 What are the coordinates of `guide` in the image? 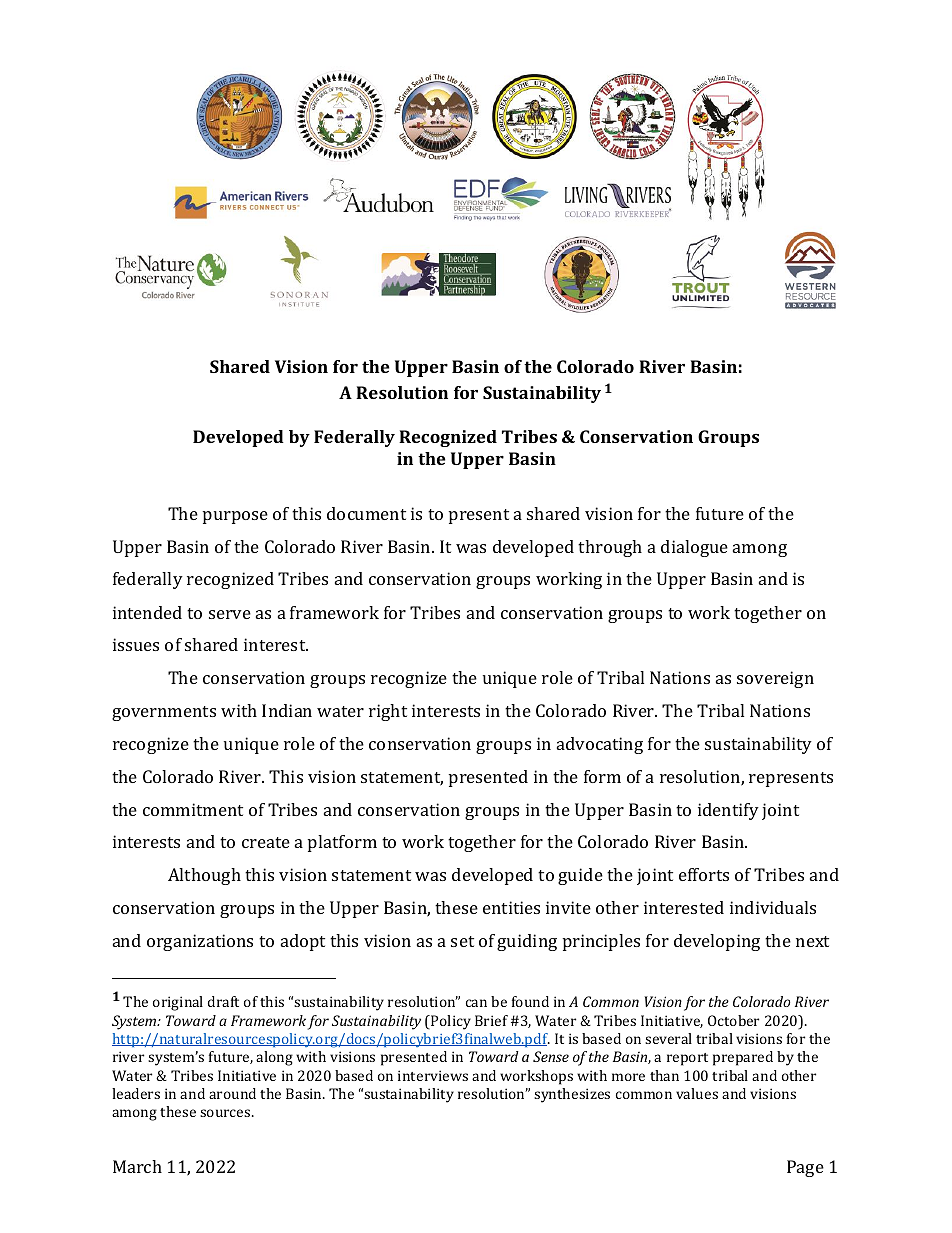 It's located at (580, 876).
